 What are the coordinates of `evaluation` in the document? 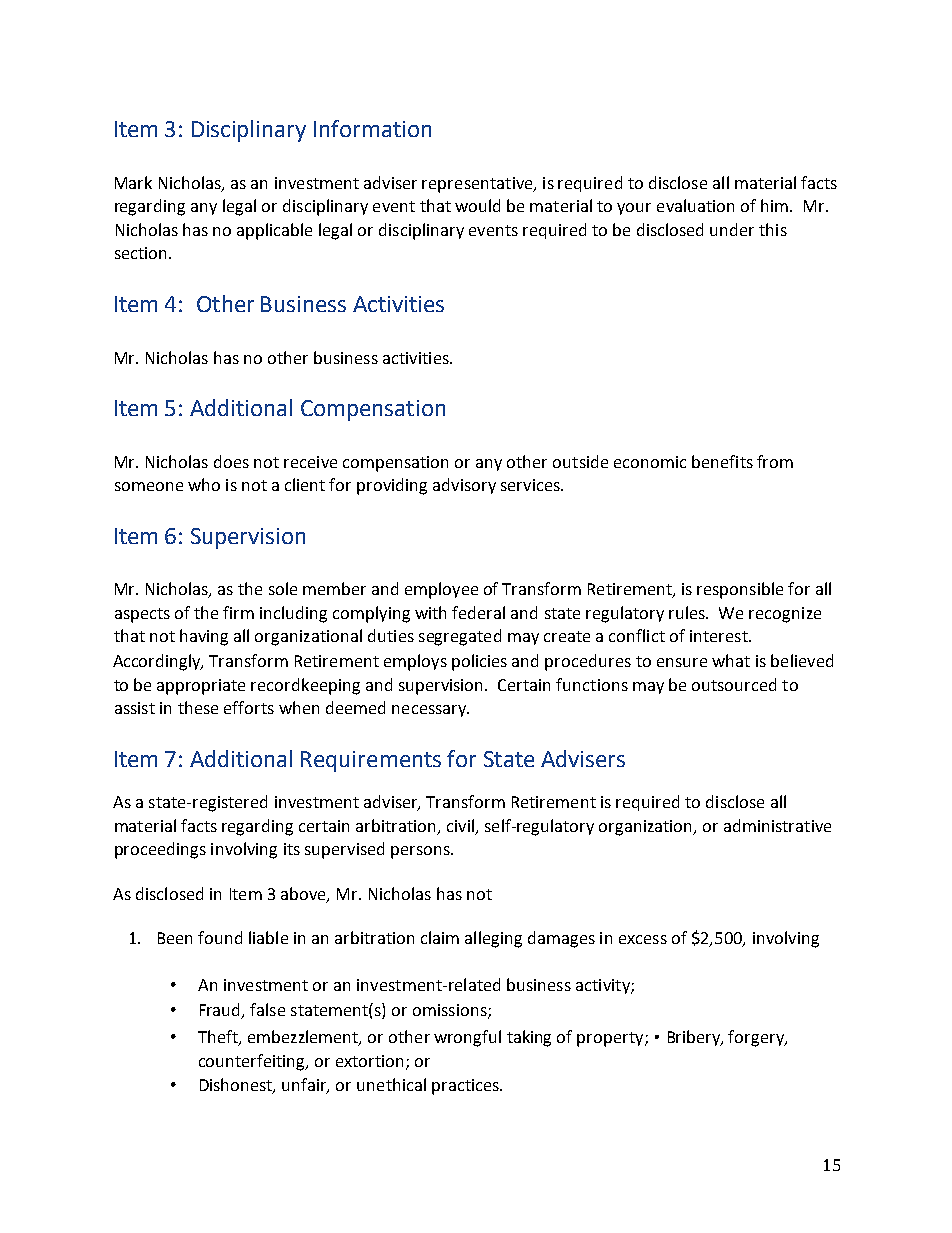 It's located at (695, 205).
